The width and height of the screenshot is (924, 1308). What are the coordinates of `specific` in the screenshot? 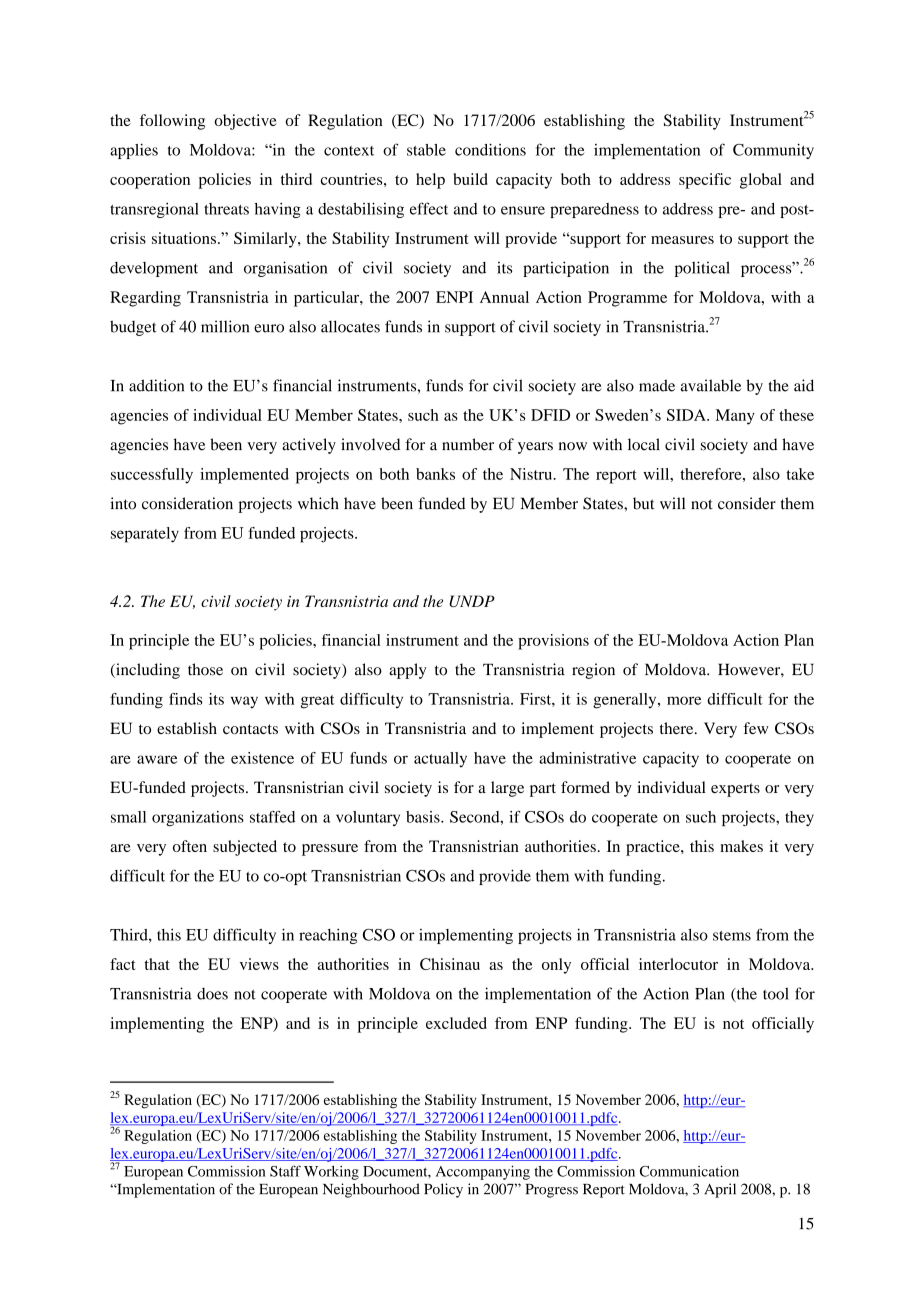 It's located at (705, 181).
